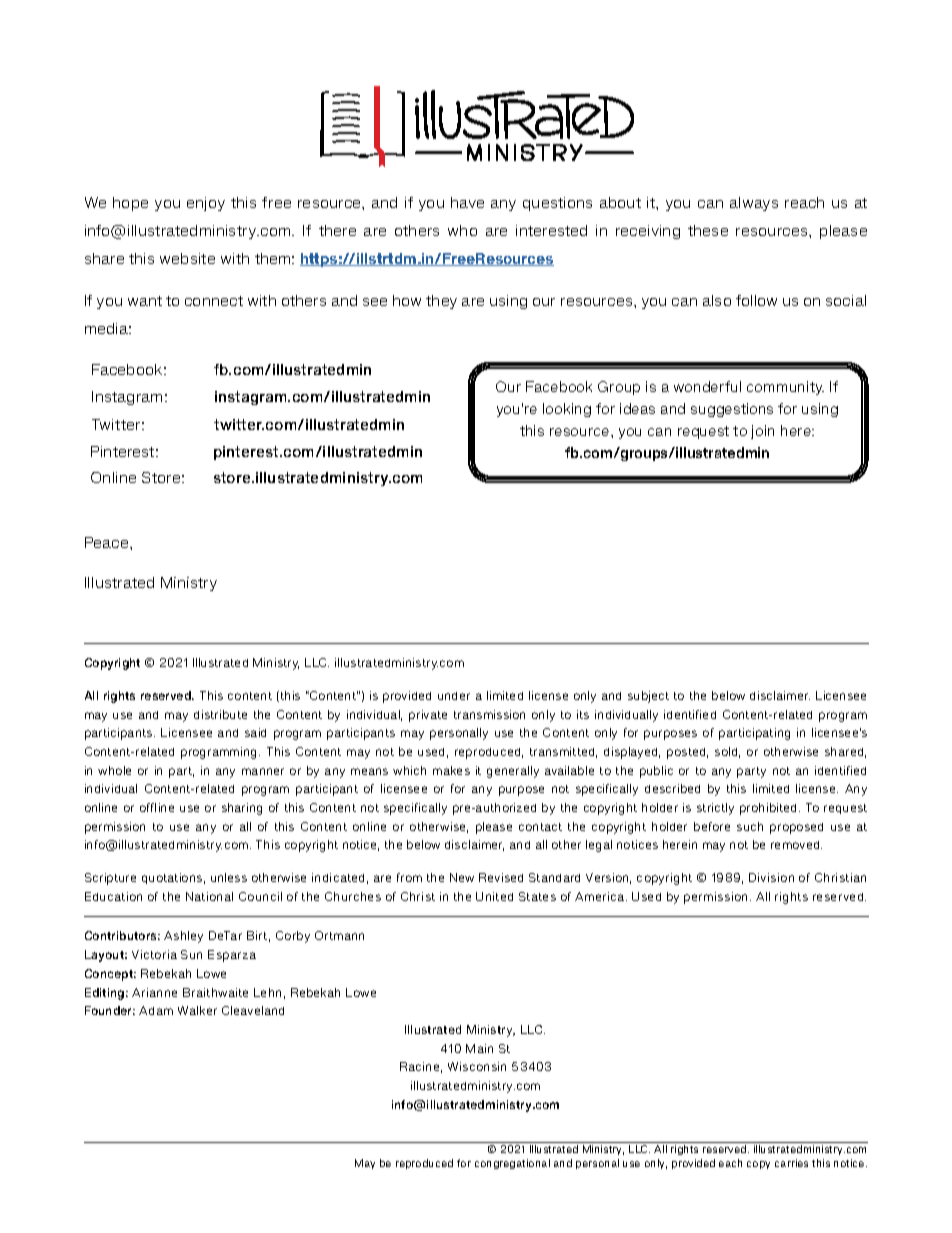 The height and width of the screenshot is (1233, 952). I want to click on Walker, so click(197, 1010).
